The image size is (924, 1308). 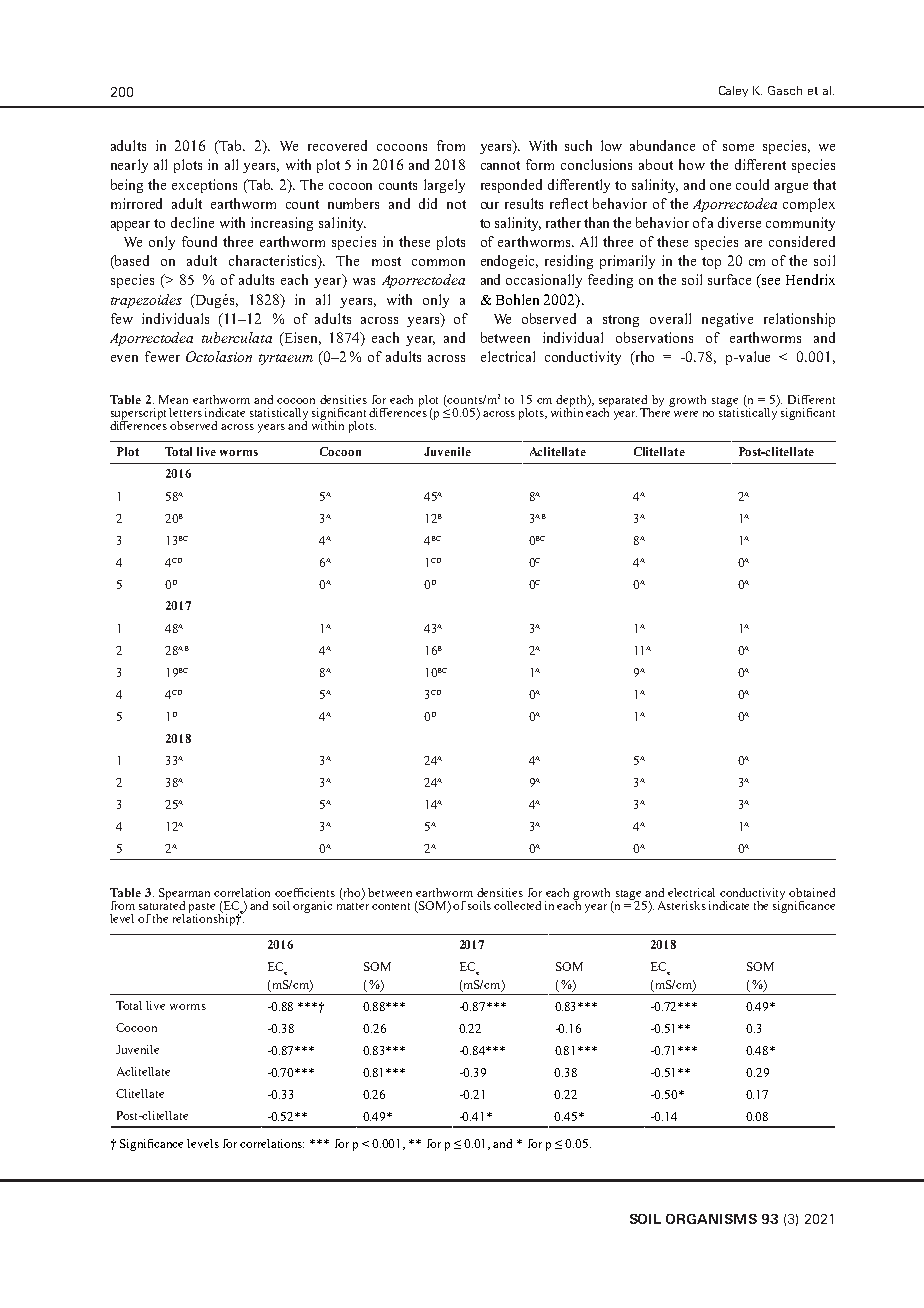 What do you see at coordinates (711, 1219) in the image?
I see `ORGANISMS` at bounding box center [711, 1219].
